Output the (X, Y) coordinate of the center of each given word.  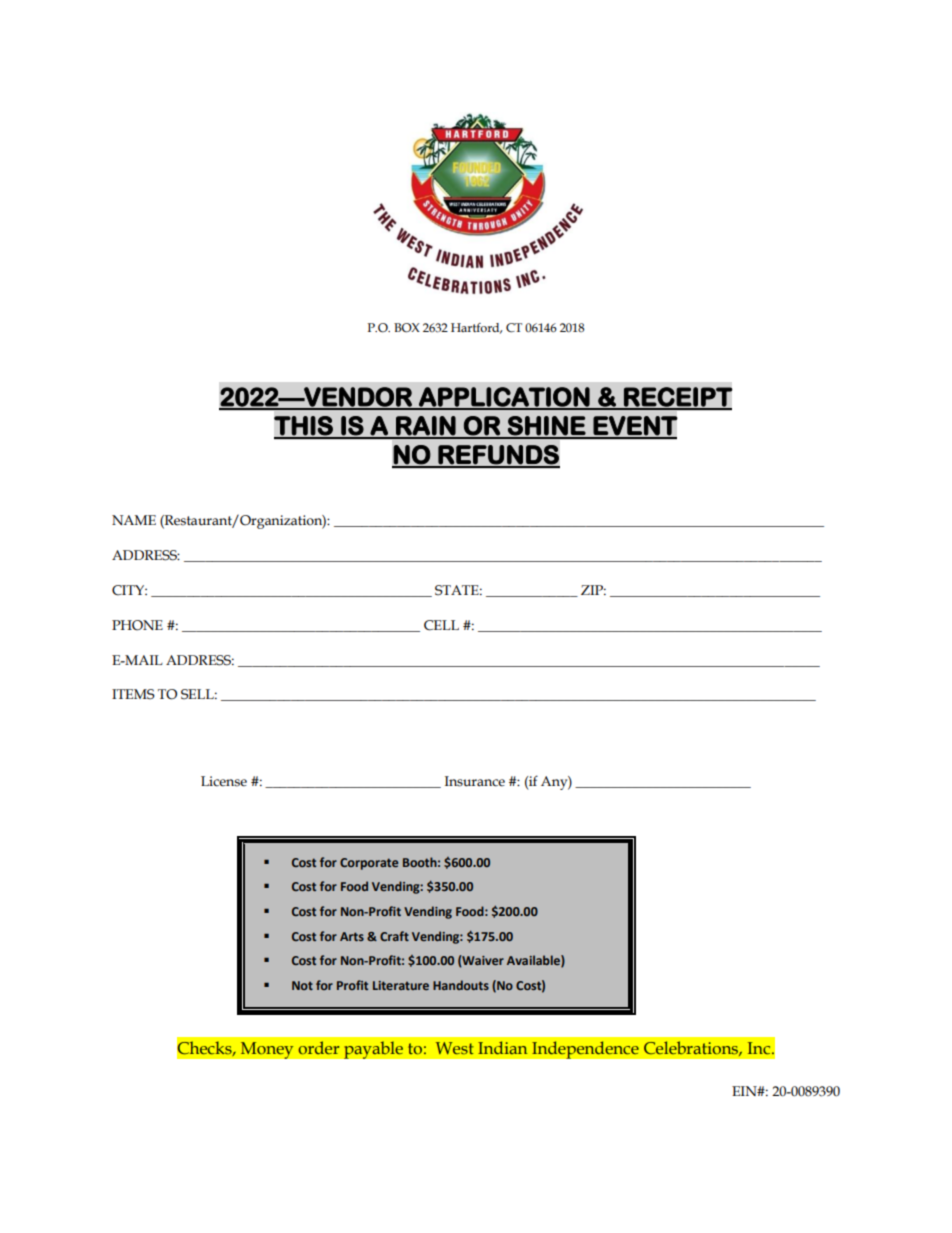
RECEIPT (677, 398)
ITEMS (133, 694)
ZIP (593, 590)
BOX (407, 328)
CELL (441, 625)
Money (267, 1050)
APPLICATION (504, 398)
